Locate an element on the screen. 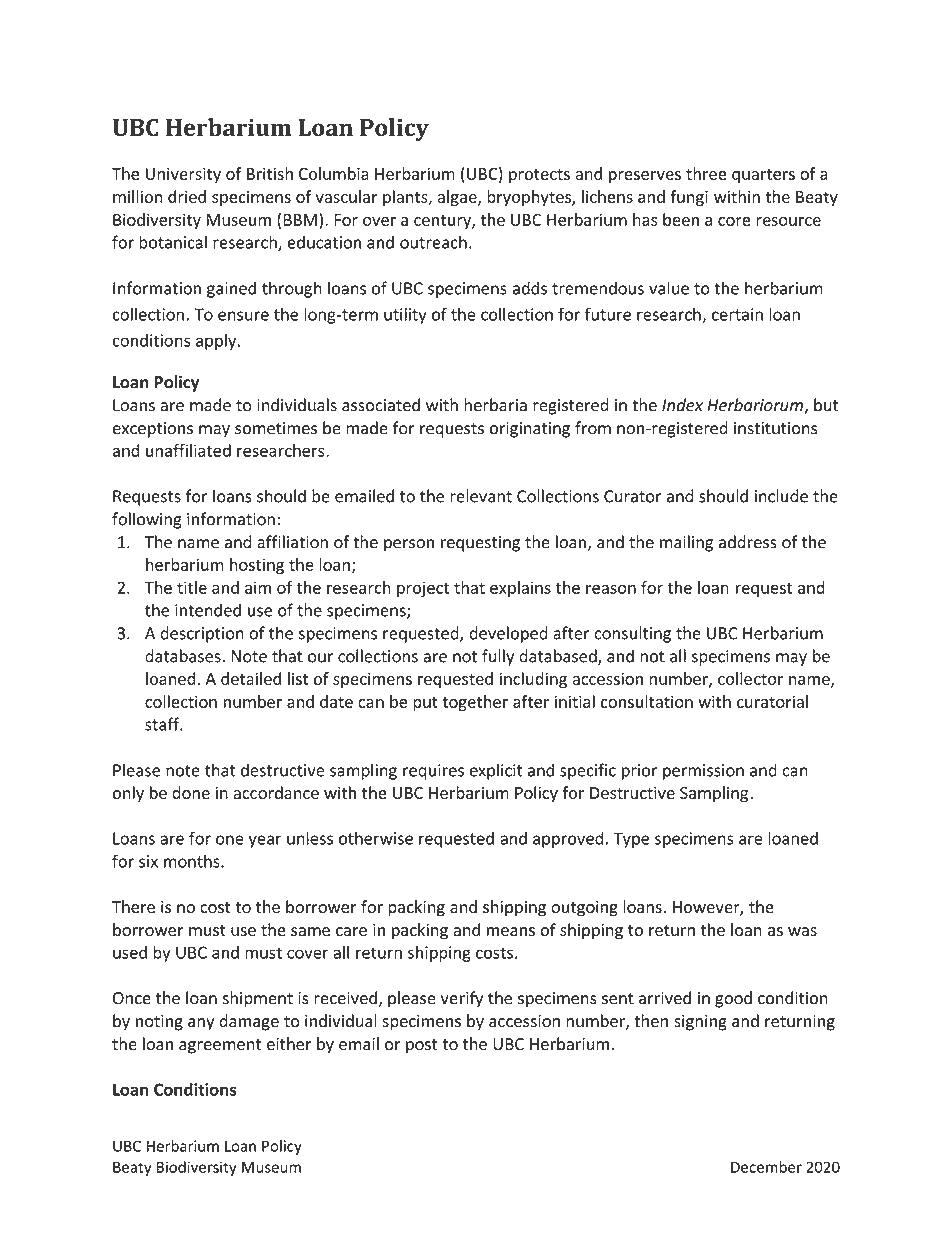 The width and height of the screenshot is (952, 1233). means is located at coordinates (511, 931).
